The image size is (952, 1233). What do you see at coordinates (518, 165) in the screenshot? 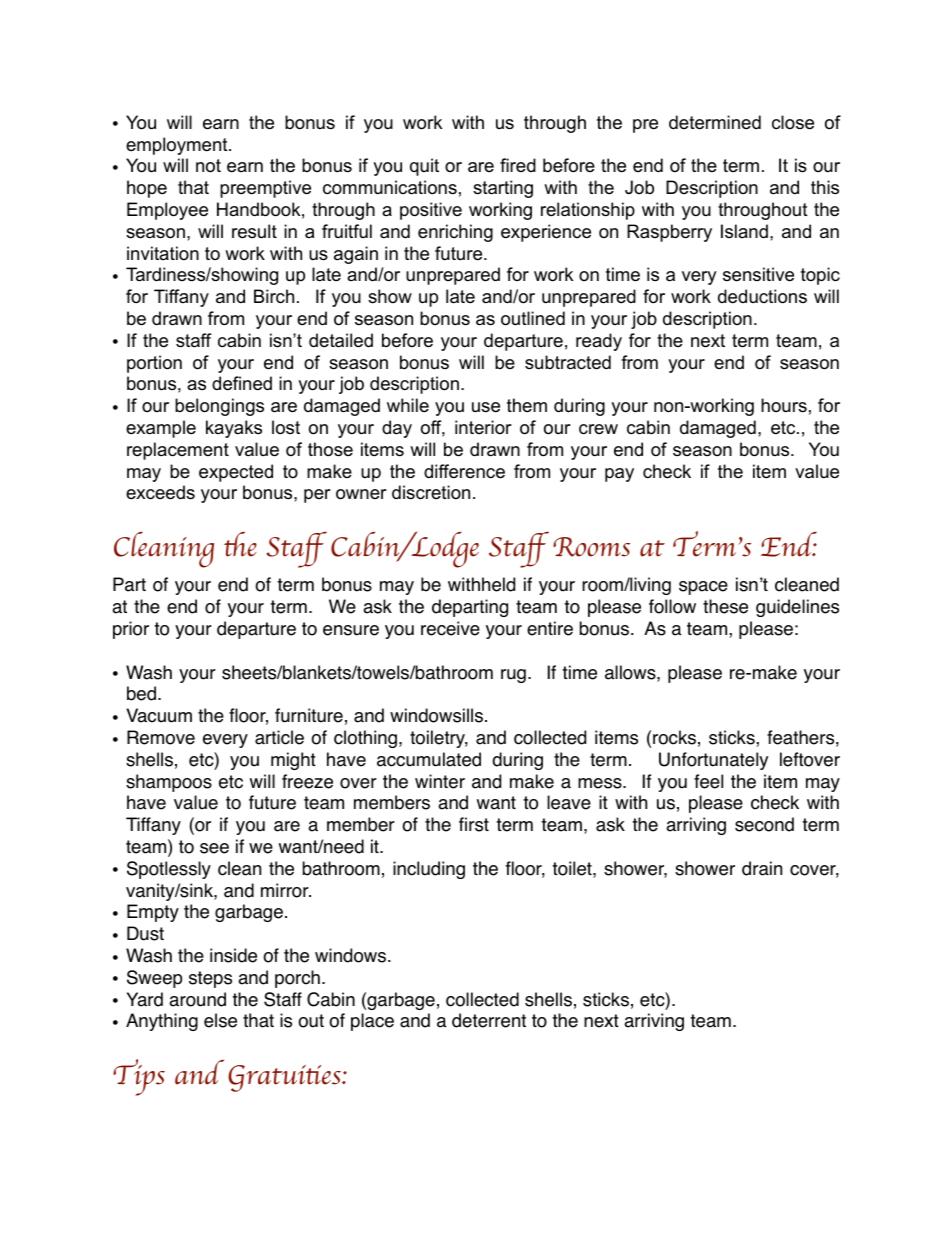
I see `fired` at bounding box center [518, 165].
